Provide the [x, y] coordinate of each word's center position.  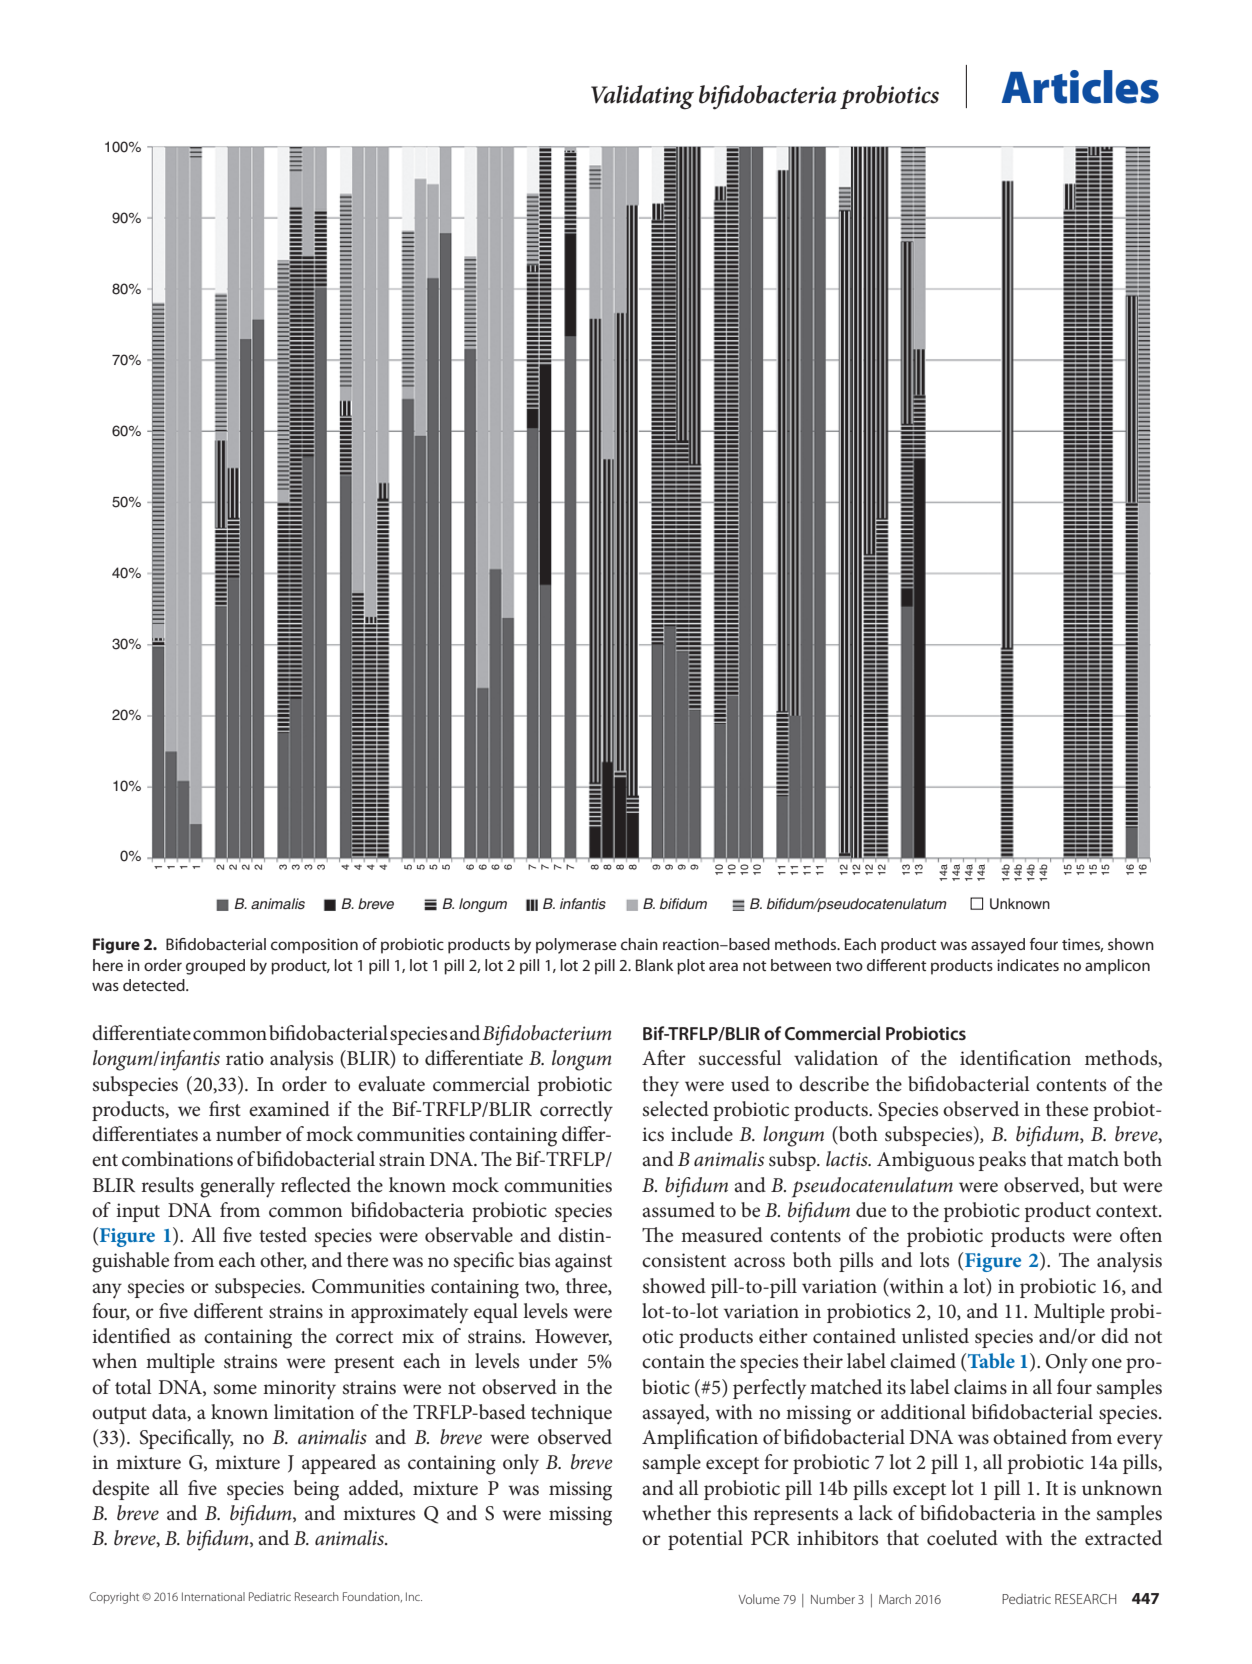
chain [639, 944]
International [213, 1596]
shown [1131, 944]
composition [314, 946]
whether [676, 1513]
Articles [1080, 87]
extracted [1123, 1538]
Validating [642, 97]
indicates [1028, 965]
